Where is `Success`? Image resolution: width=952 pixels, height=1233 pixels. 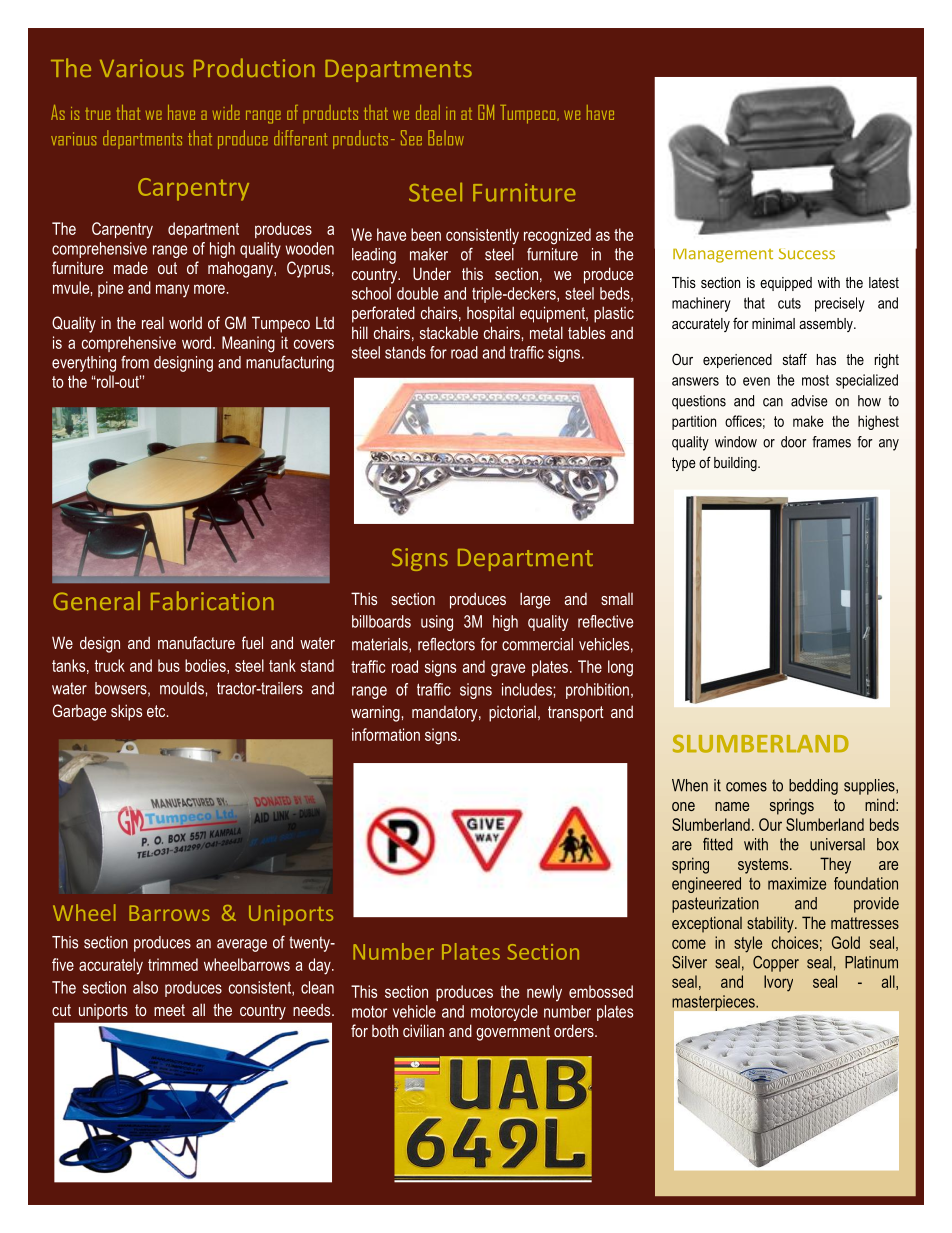 Success is located at coordinates (807, 254).
